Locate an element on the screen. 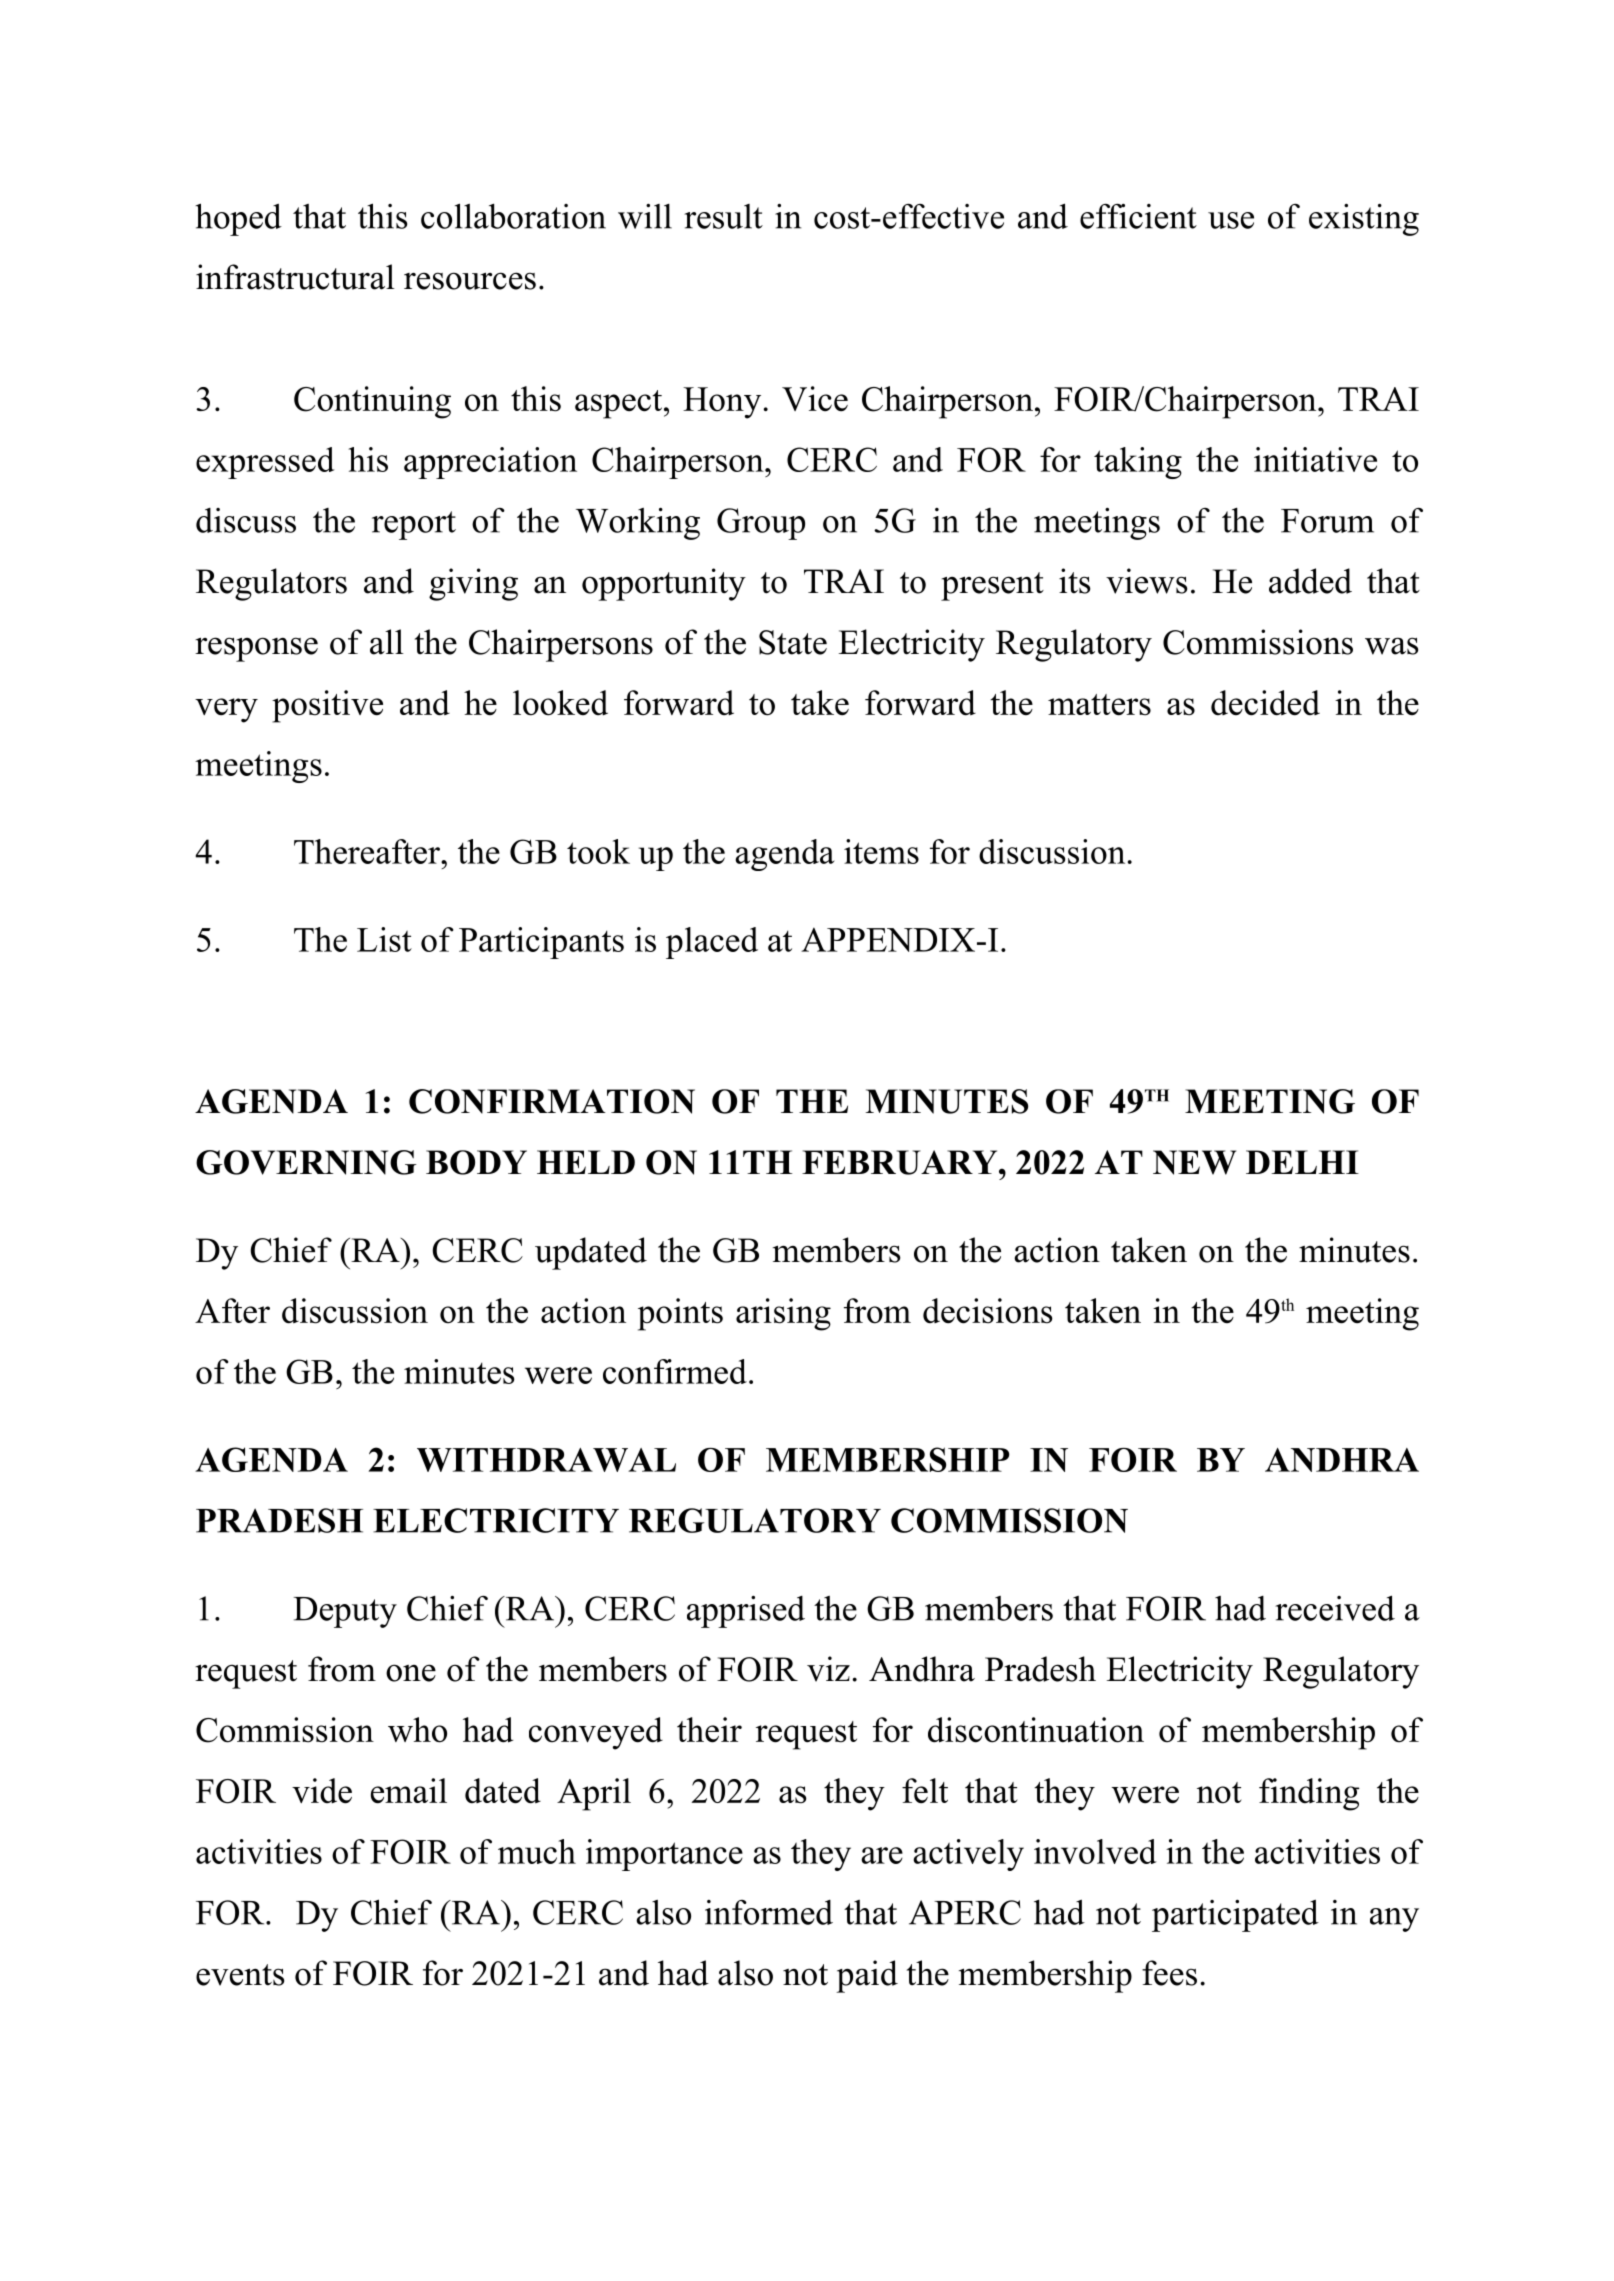 Image resolution: width=1614 pixels, height=2281 pixels. use is located at coordinates (1231, 220).
